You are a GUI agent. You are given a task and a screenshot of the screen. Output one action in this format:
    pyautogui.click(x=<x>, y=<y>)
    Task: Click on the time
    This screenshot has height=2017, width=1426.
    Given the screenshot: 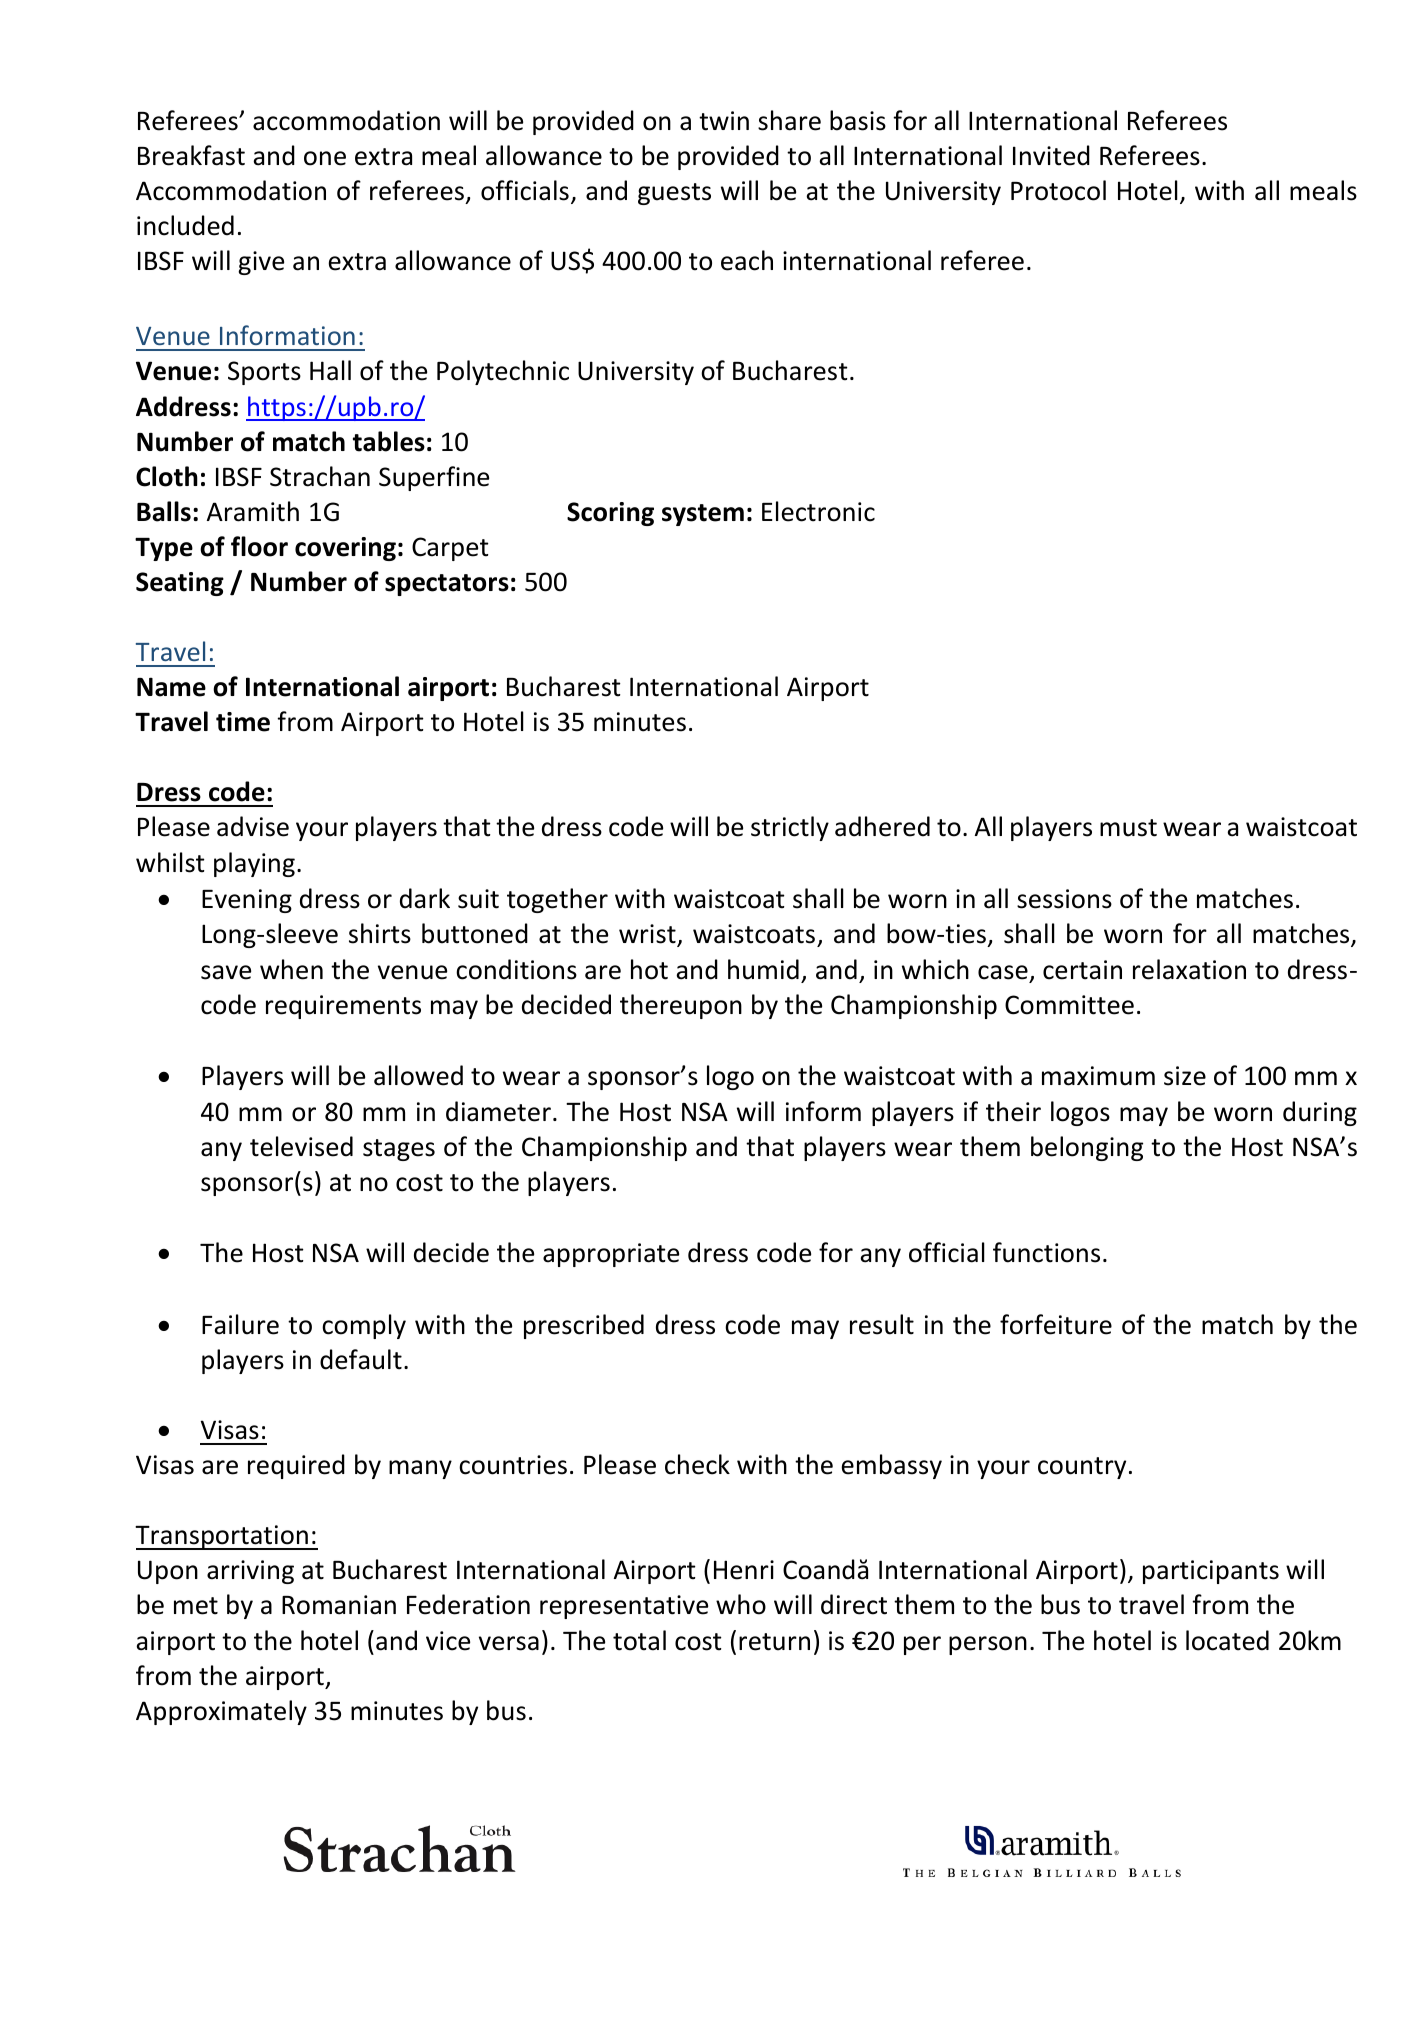 What is the action you would take?
    pyautogui.click(x=243, y=722)
